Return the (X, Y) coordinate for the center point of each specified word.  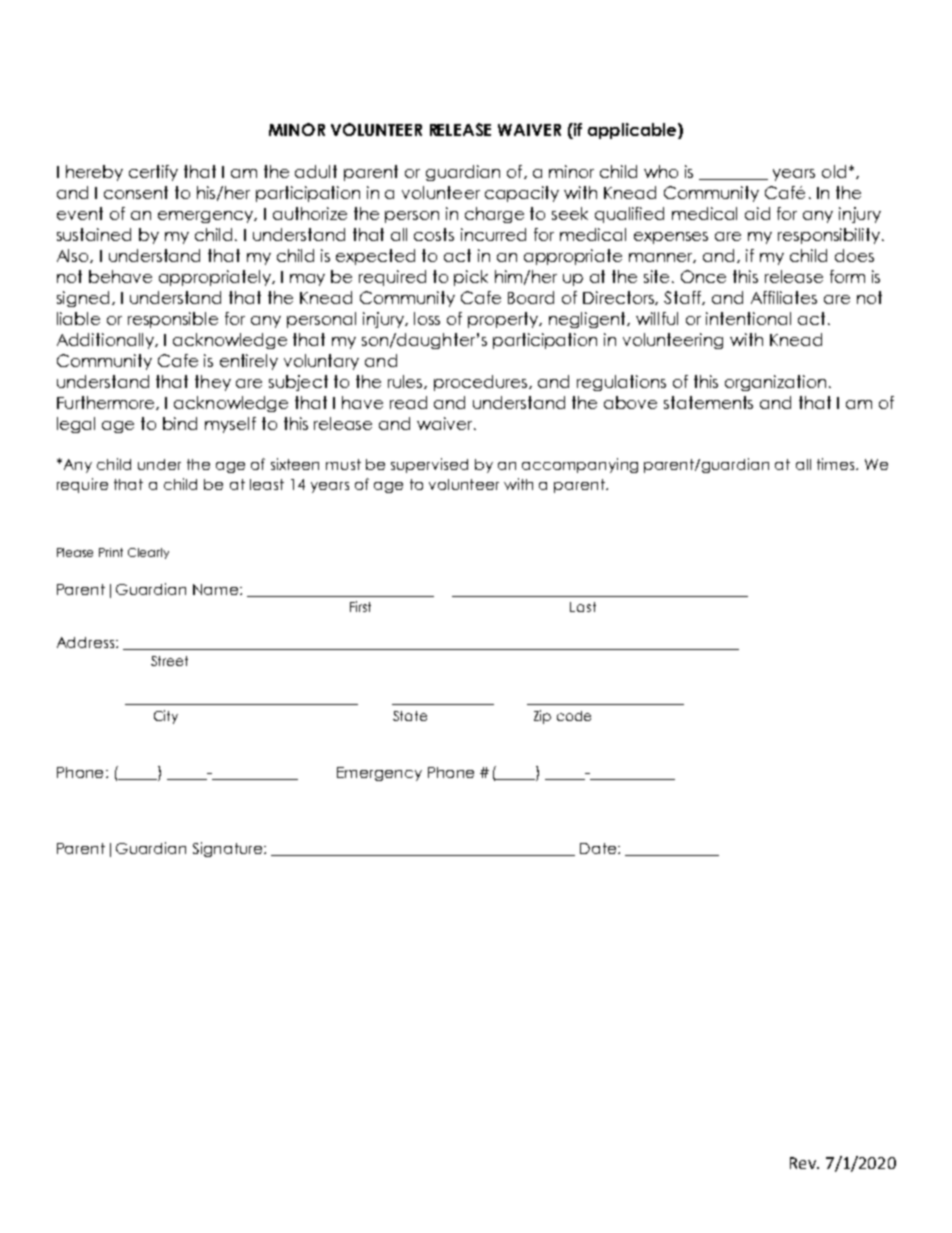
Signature (229, 849)
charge (494, 215)
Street (169, 661)
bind (180, 423)
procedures (482, 383)
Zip (542, 717)
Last (583, 607)
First (360, 606)
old (834, 171)
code (574, 716)
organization (775, 383)
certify (153, 173)
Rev (804, 1163)
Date (599, 848)
